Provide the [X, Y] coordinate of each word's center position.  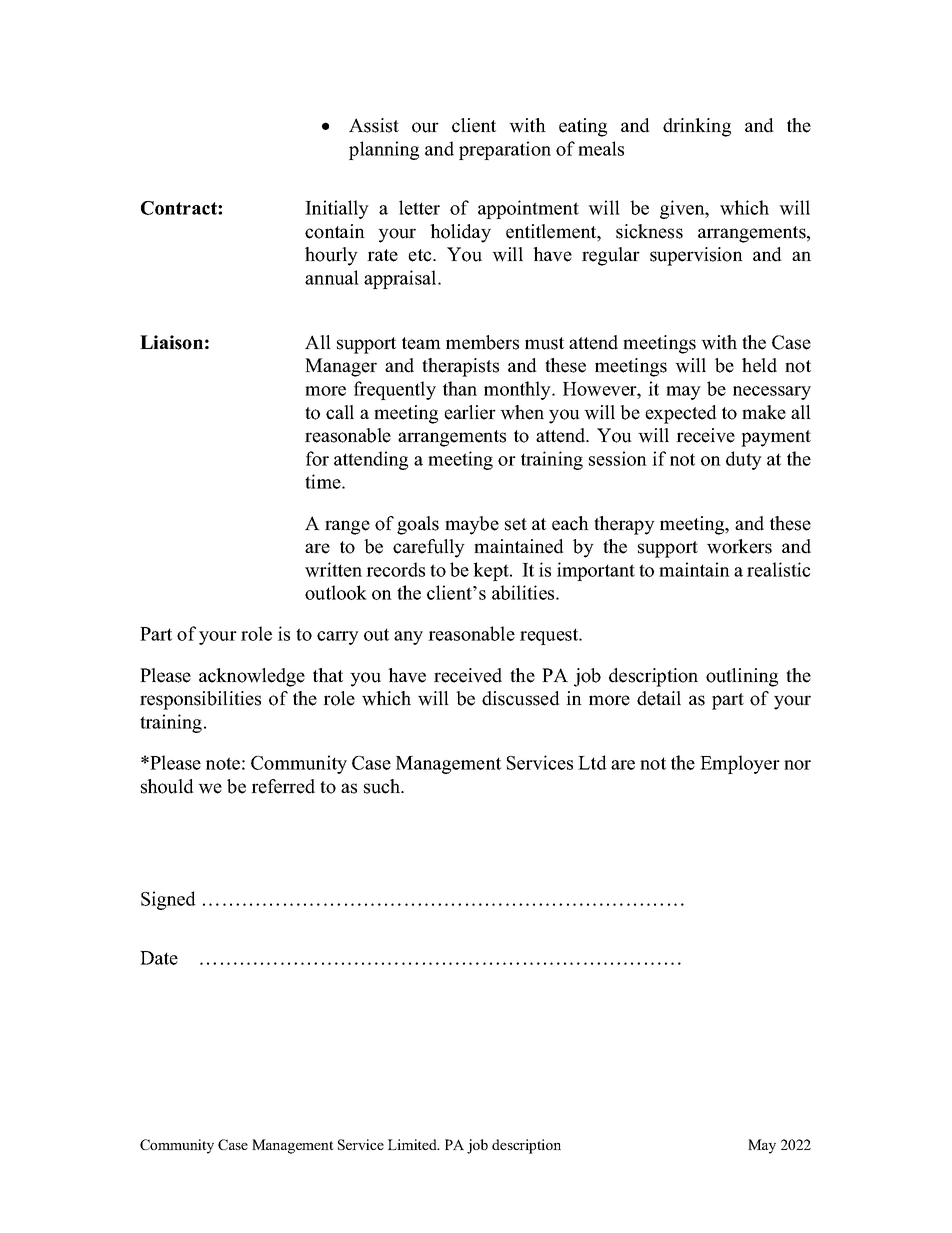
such [383, 786]
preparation [505, 150]
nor [797, 765]
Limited [413, 1144]
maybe [472, 525]
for [317, 458]
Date [159, 958]
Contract [180, 208]
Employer [740, 764]
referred [283, 786]
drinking [697, 127]
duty [744, 460]
